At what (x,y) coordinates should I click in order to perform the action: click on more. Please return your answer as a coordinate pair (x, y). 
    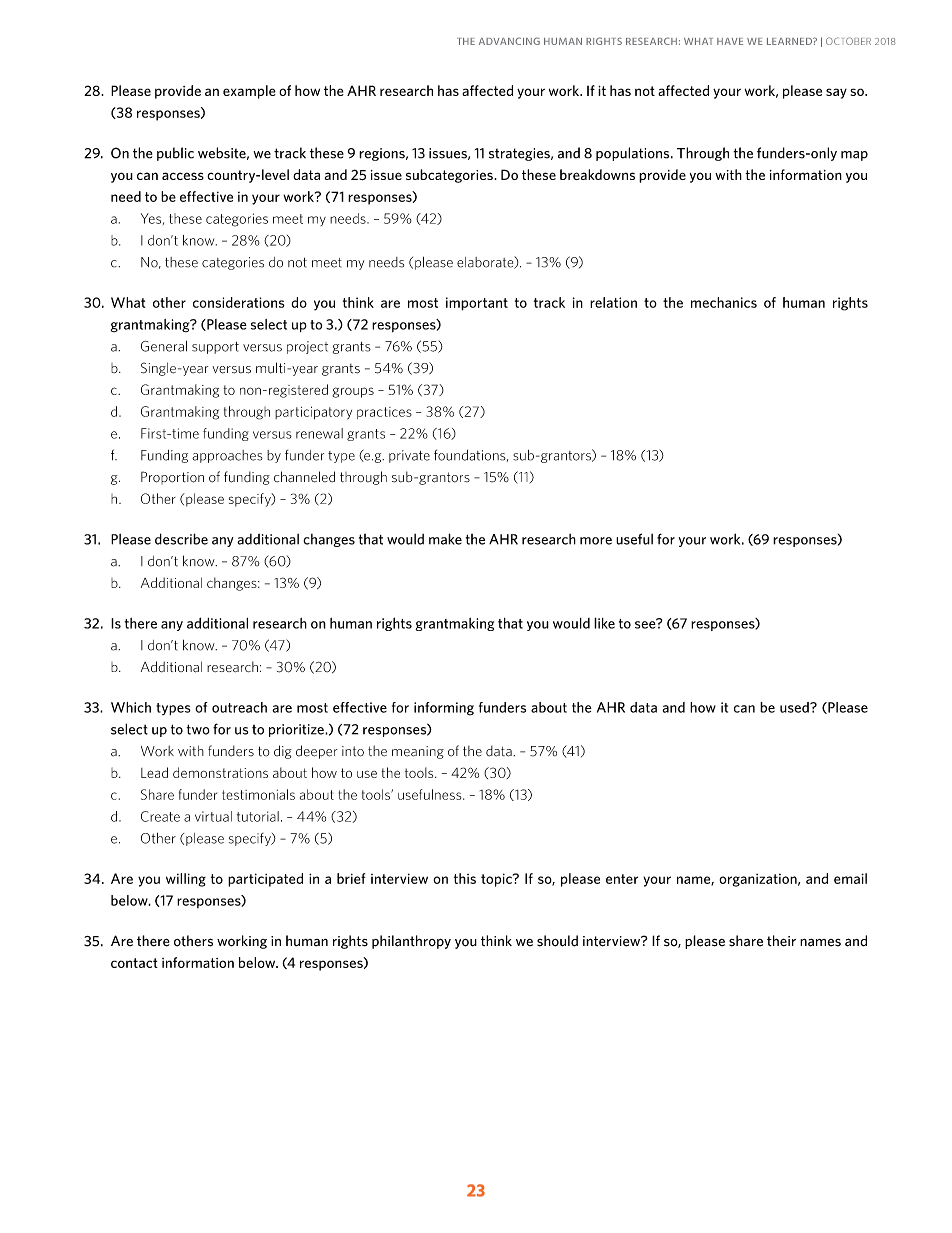
    Looking at the image, I should click on (596, 541).
